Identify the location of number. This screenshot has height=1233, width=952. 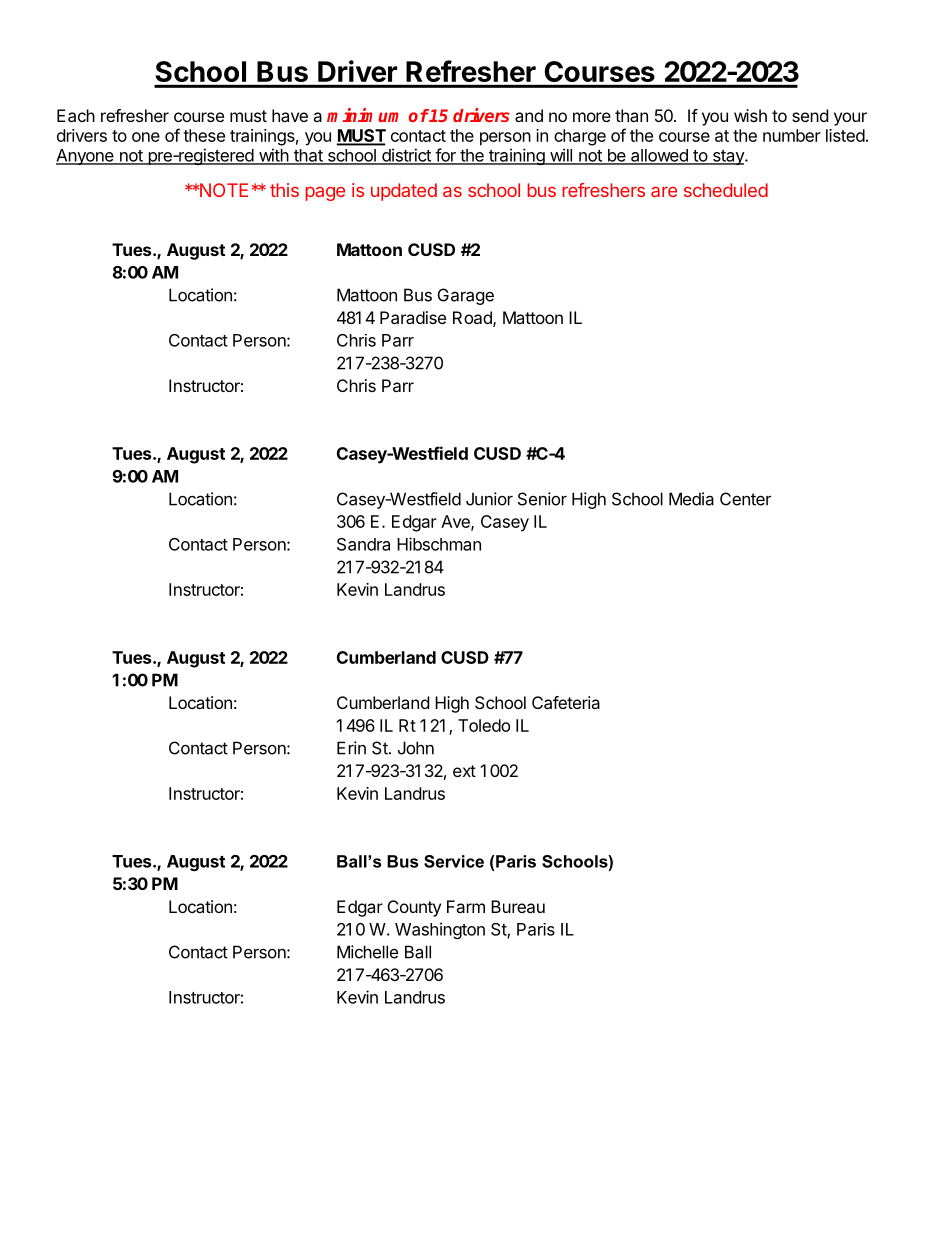
(792, 135).
